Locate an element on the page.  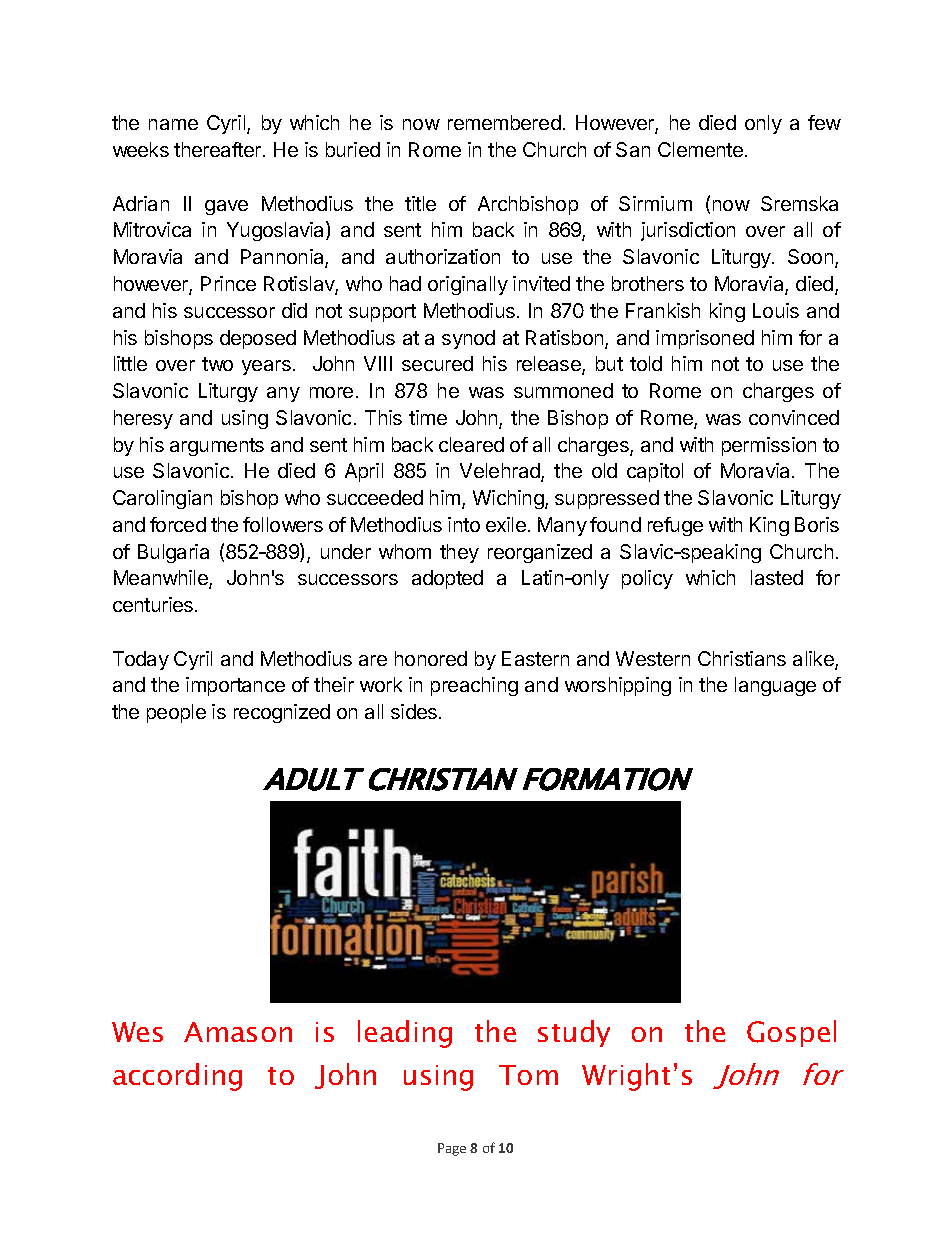
according is located at coordinates (177, 1077).
